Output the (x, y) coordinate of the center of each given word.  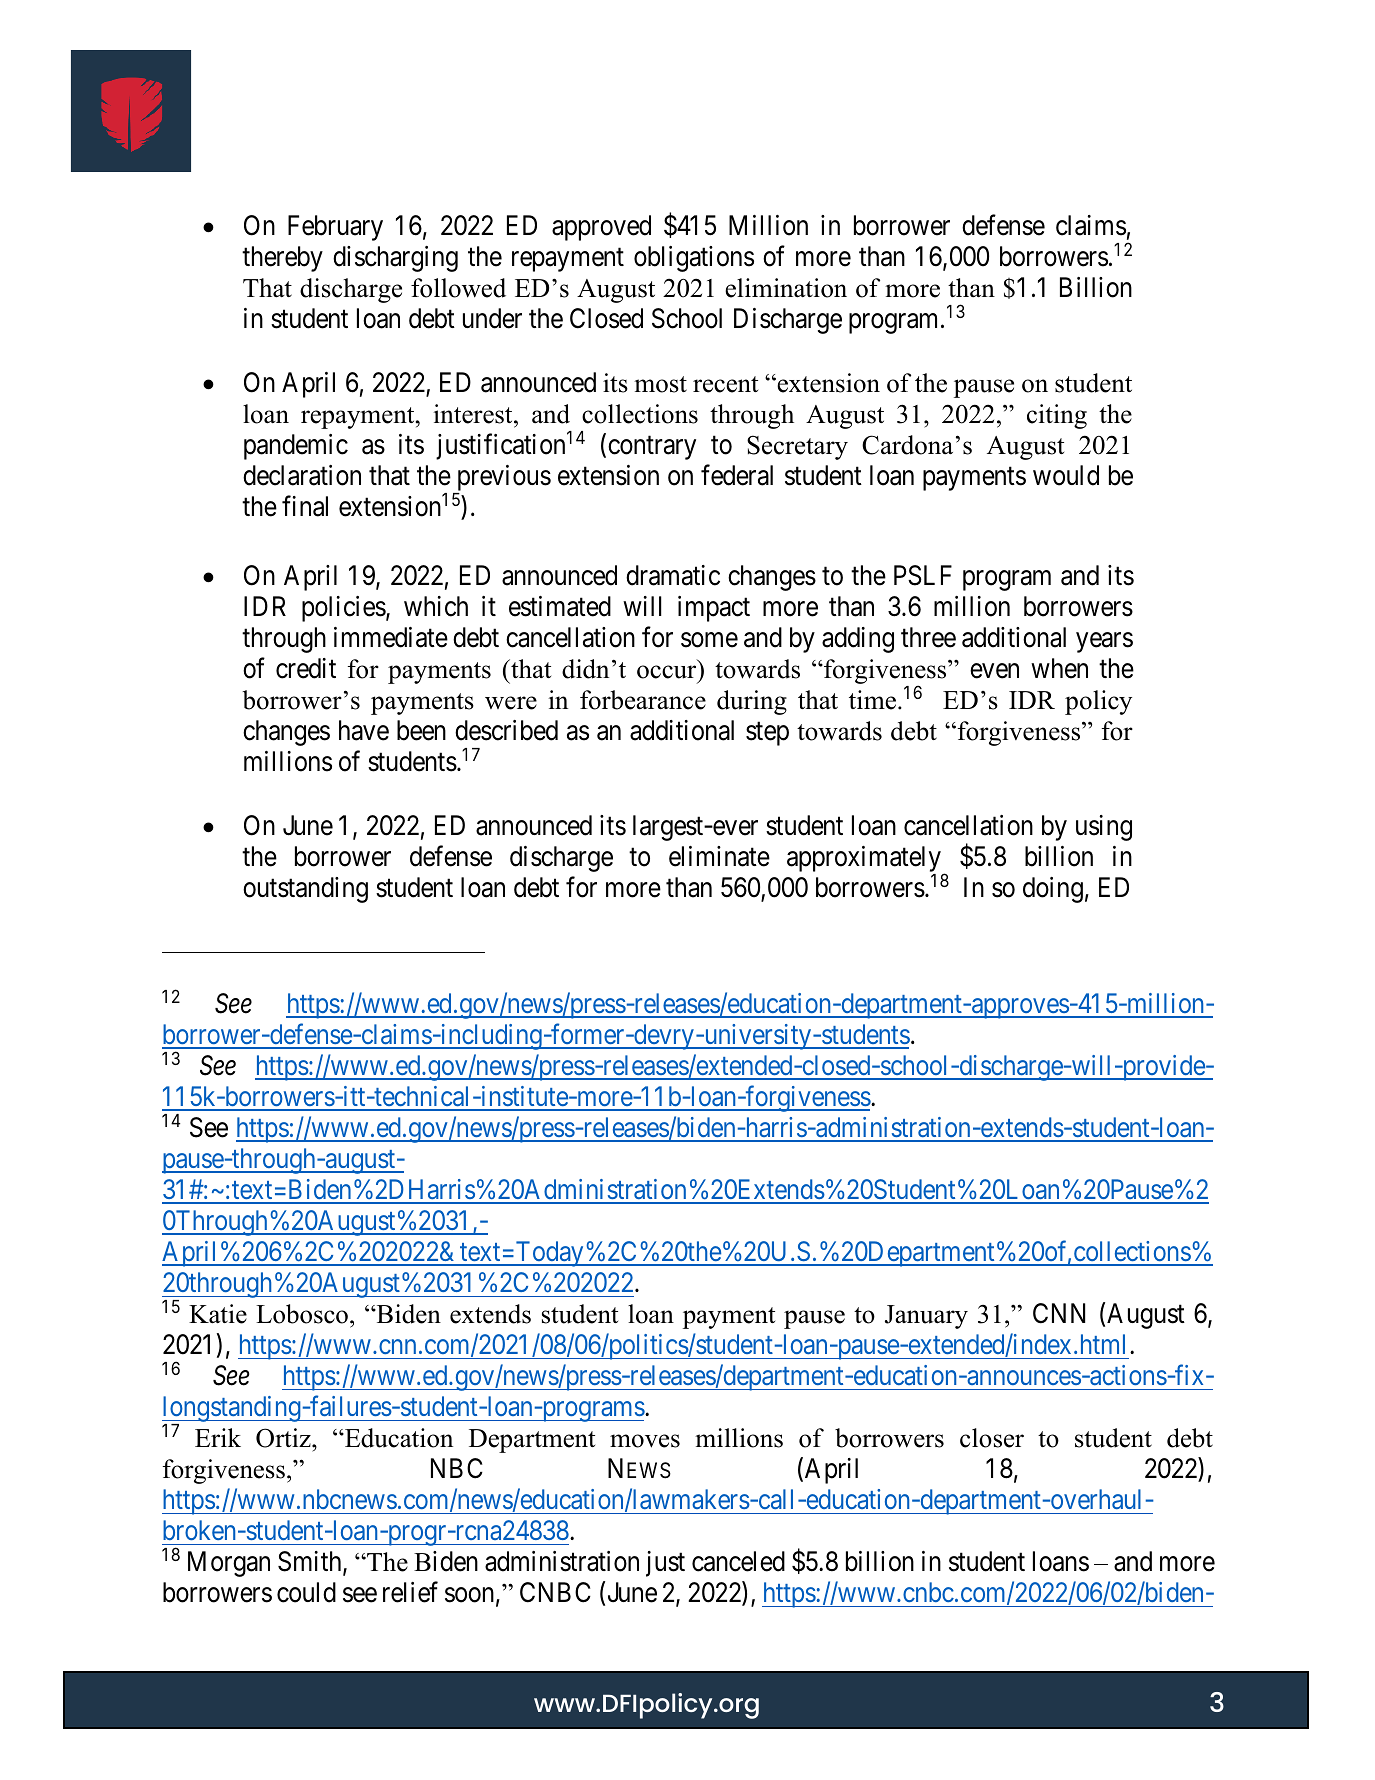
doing (1053, 890)
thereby (282, 259)
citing (1057, 416)
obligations (694, 259)
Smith (311, 1563)
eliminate (719, 856)
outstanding (305, 890)
